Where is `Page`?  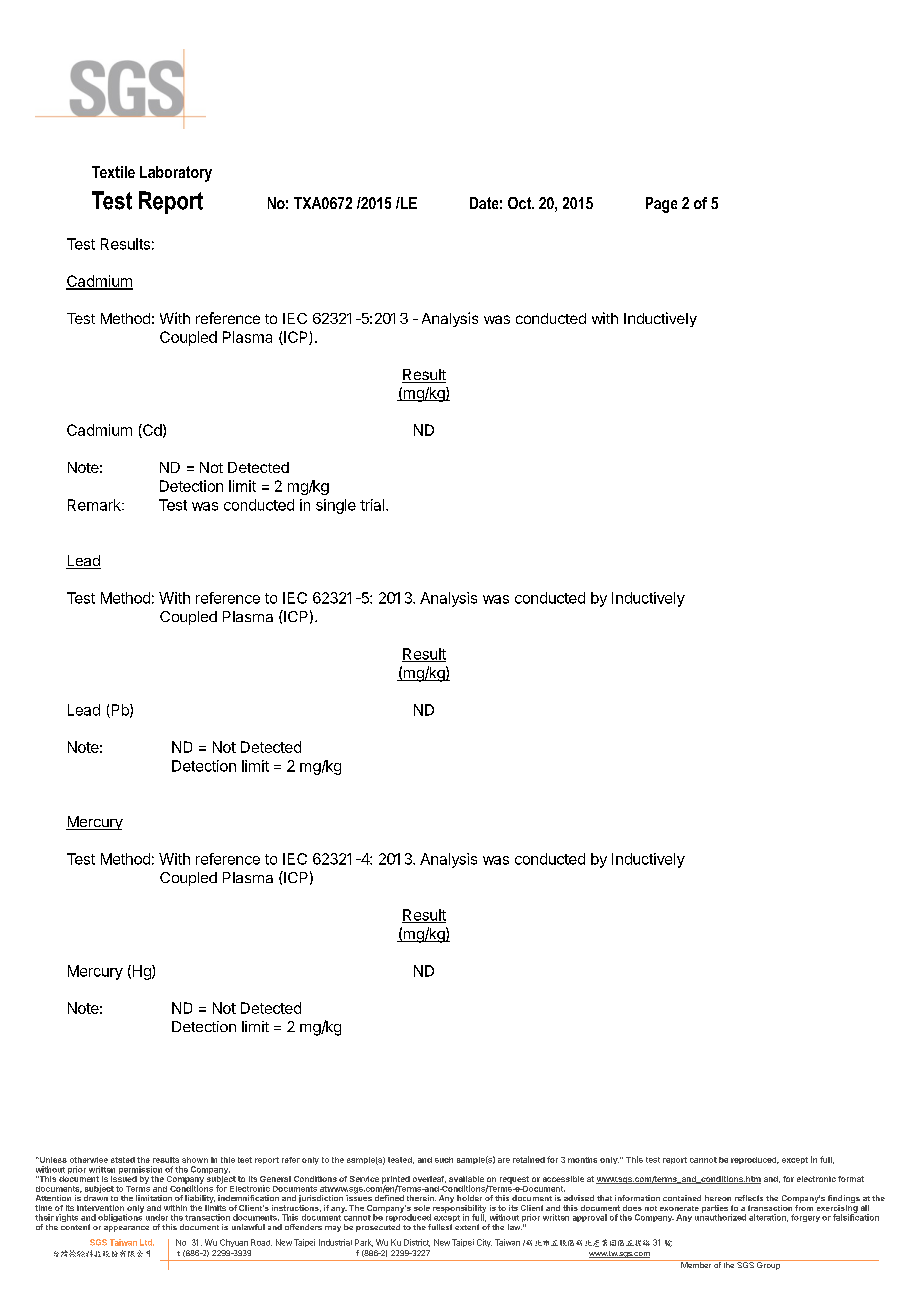
Page is located at coordinates (661, 205).
